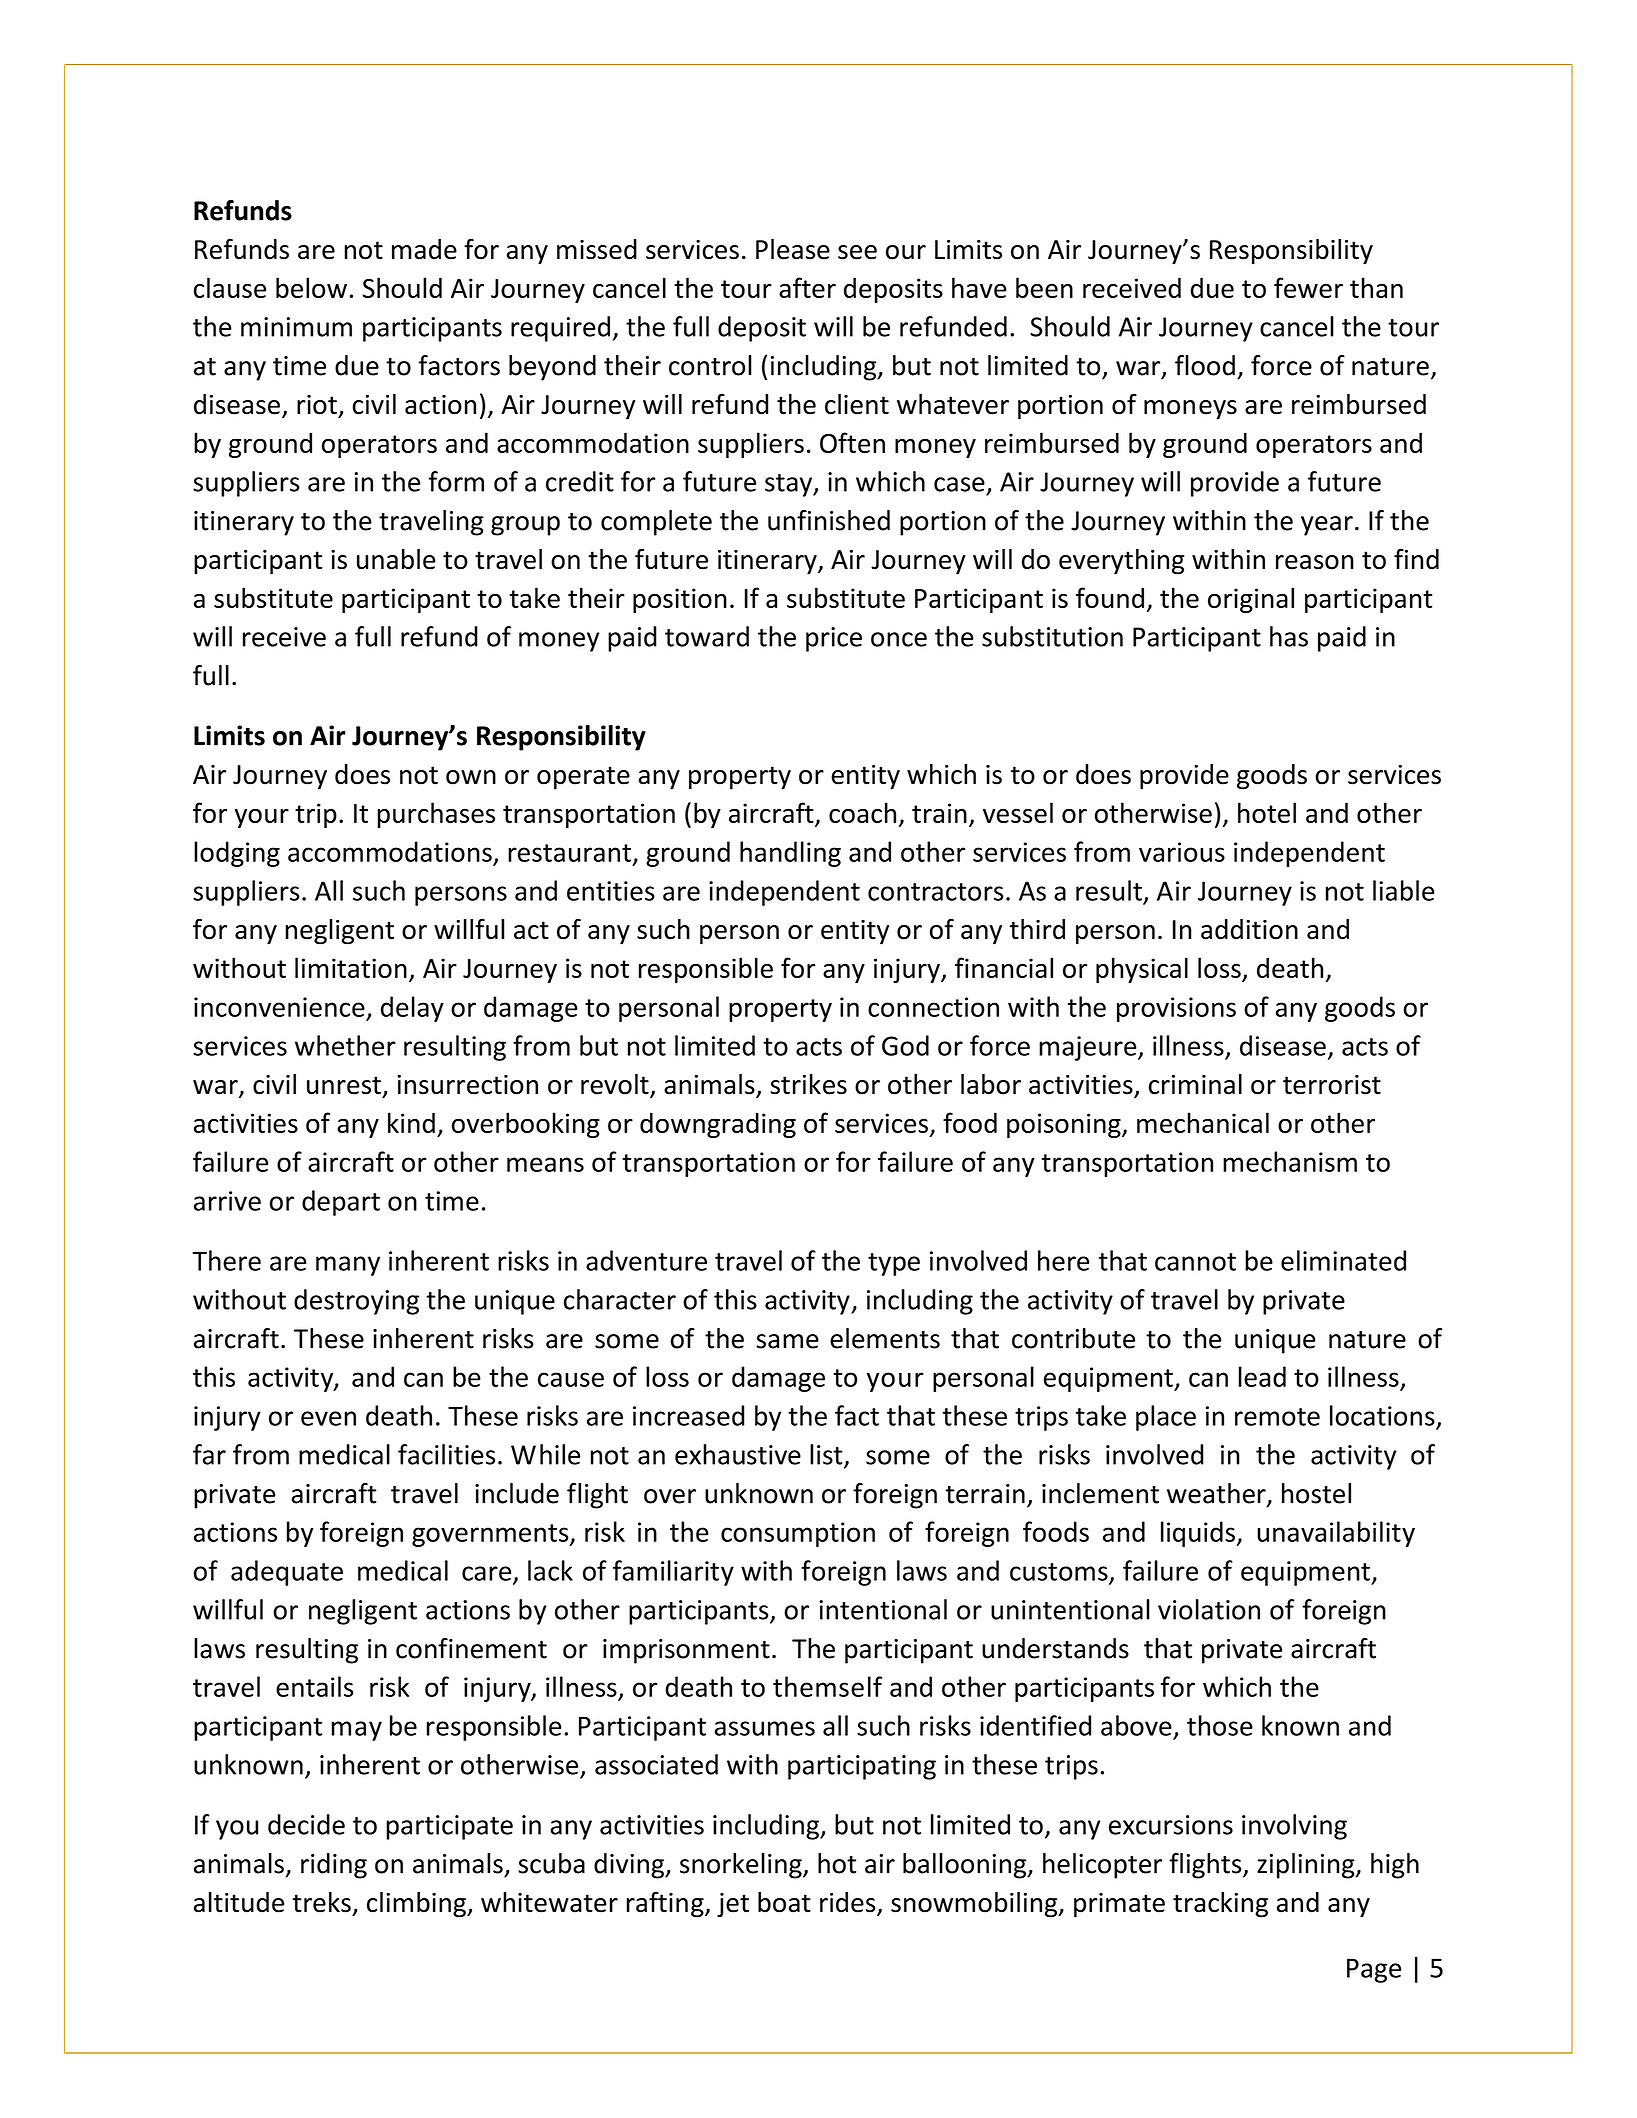 The width and height of the document is (1637, 2118). I want to click on hotel, so click(1267, 812).
